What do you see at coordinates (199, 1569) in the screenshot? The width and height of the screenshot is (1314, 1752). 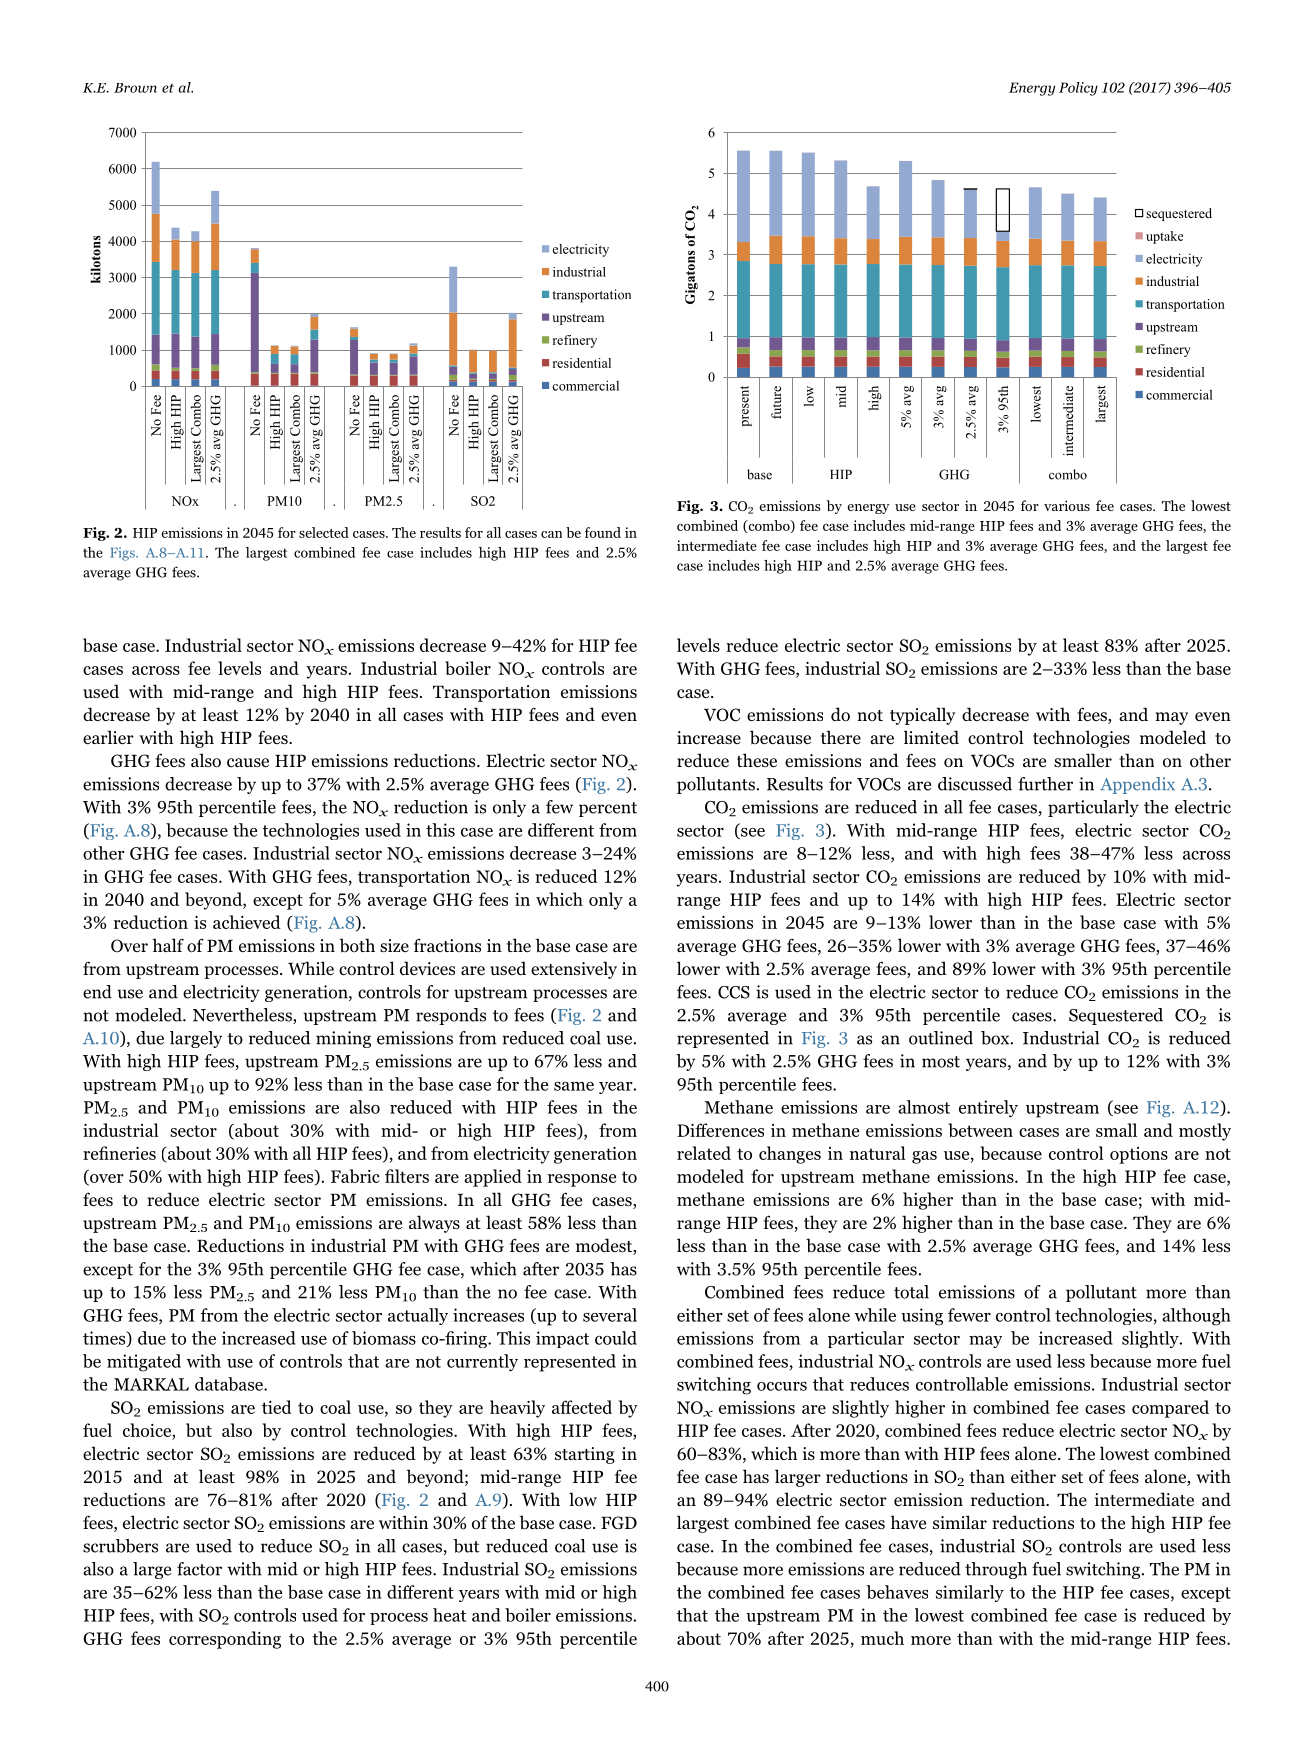 I see `factor` at bounding box center [199, 1569].
